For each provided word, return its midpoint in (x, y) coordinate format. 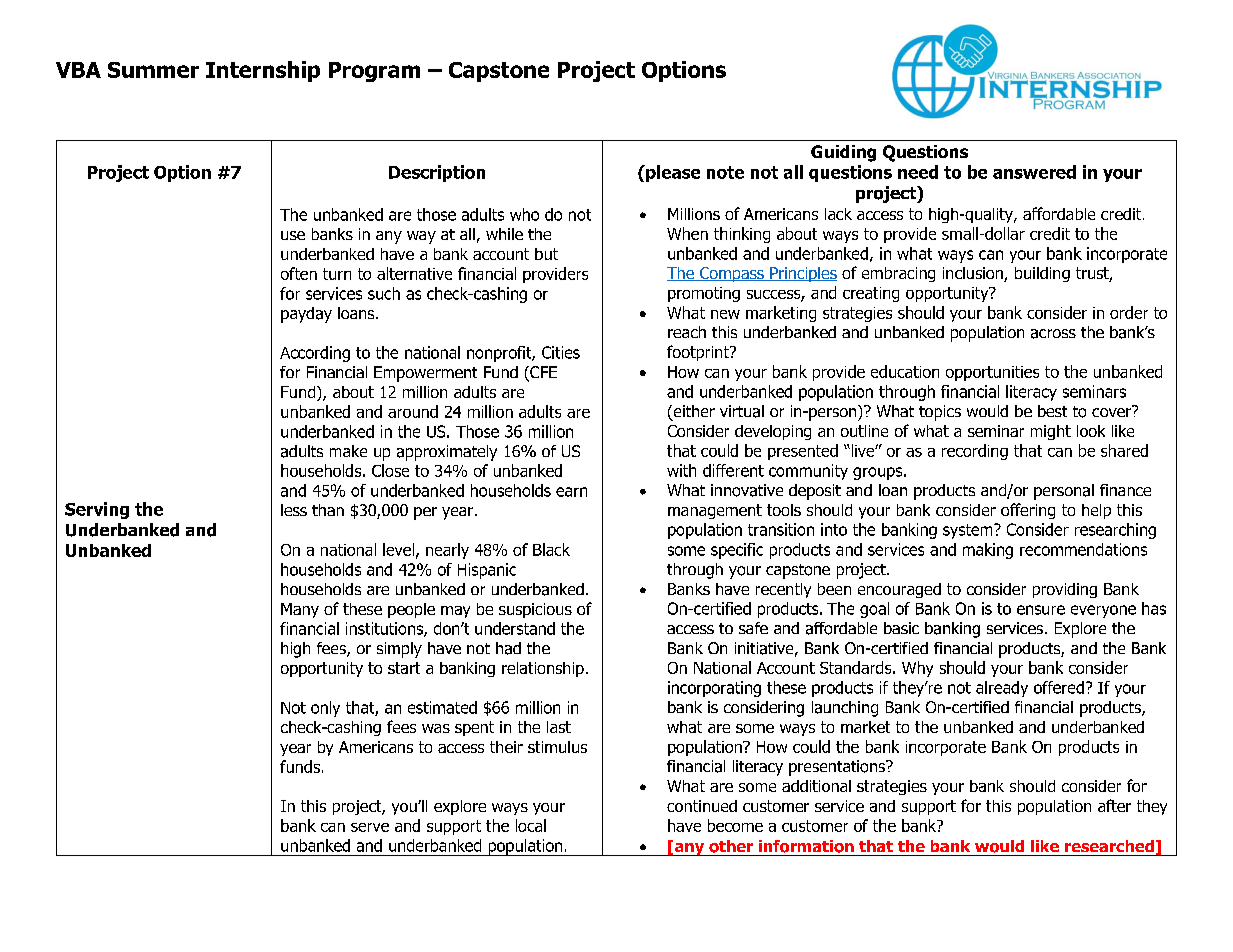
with (681, 470)
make (348, 451)
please (672, 173)
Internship (263, 71)
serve (370, 827)
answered (1034, 172)
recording (975, 452)
